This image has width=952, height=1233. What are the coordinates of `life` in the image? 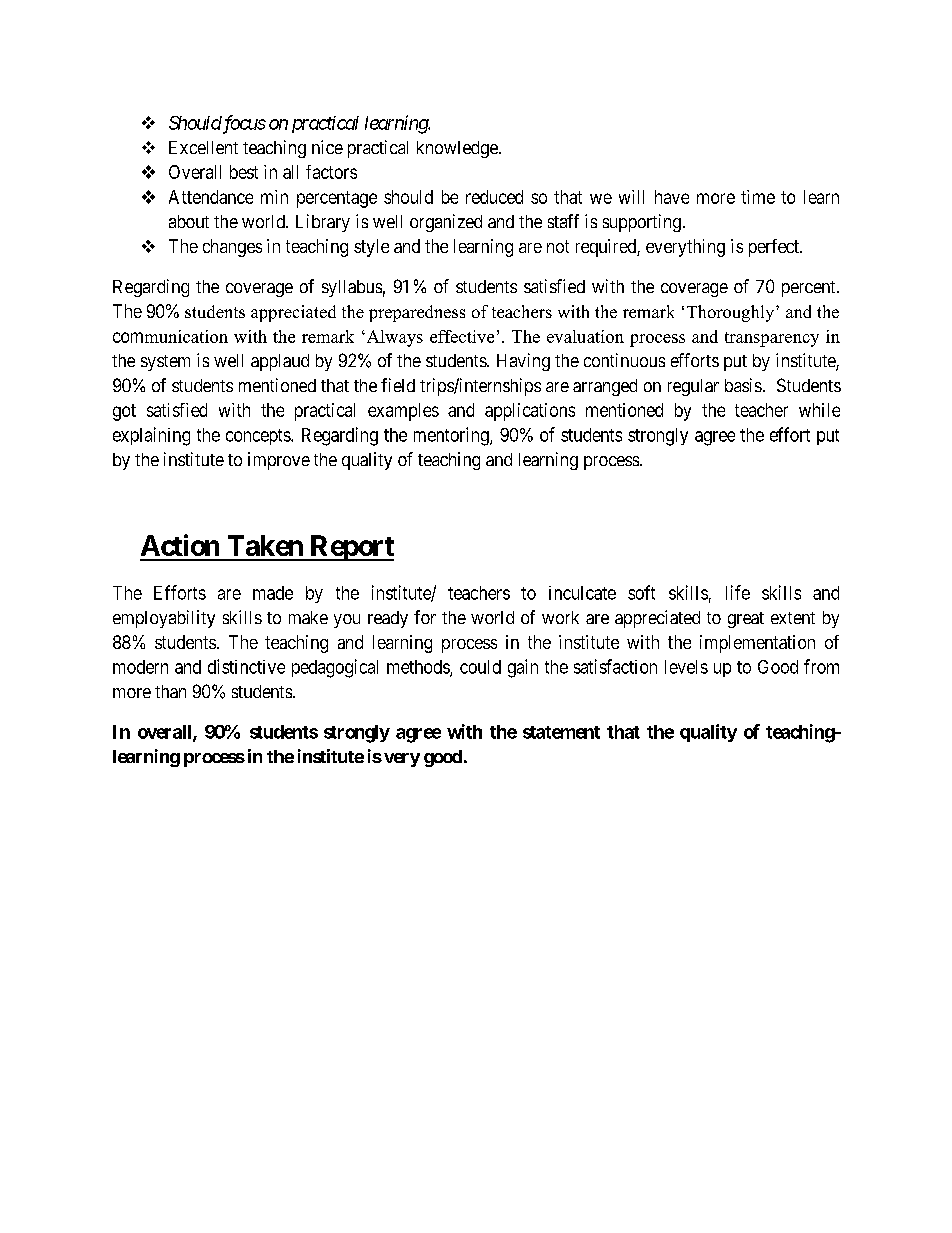 It's located at (738, 592).
